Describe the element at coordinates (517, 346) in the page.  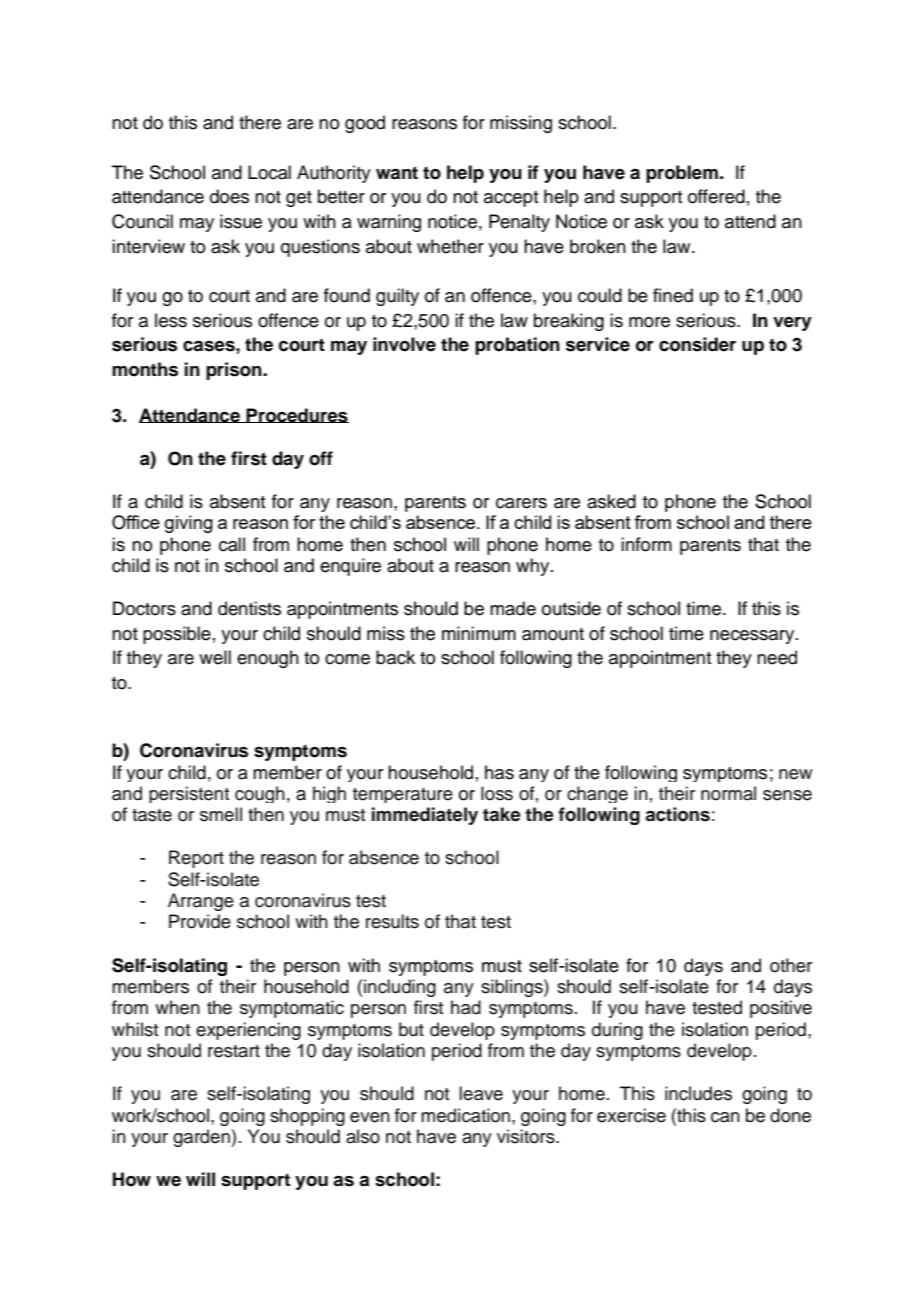
I see `probation` at that location.
